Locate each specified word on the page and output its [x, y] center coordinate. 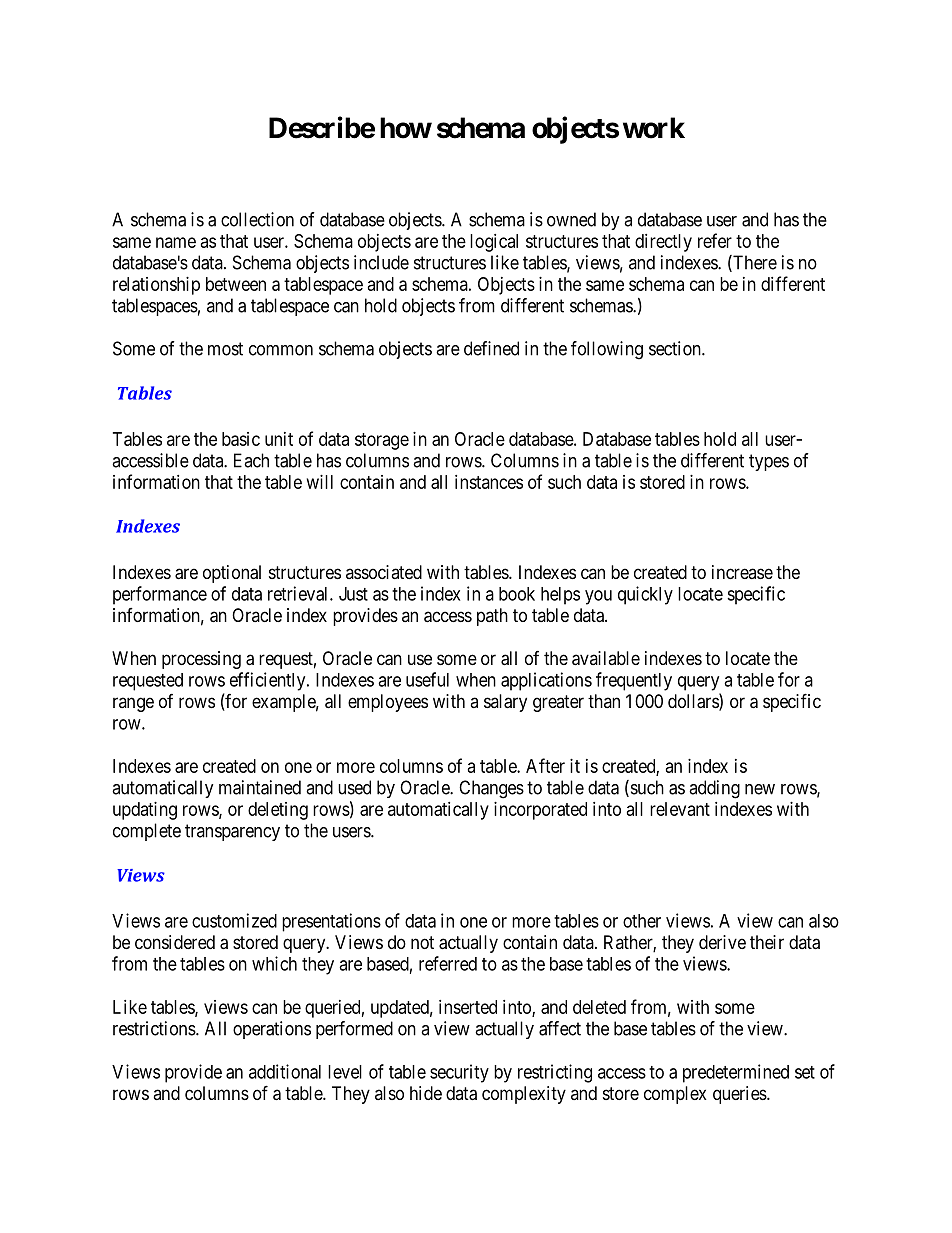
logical [494, 243]
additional [285, 1071]
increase [742, 572]
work [654, 128]
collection [257, 219]
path [492, 617]
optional [232, 574]
